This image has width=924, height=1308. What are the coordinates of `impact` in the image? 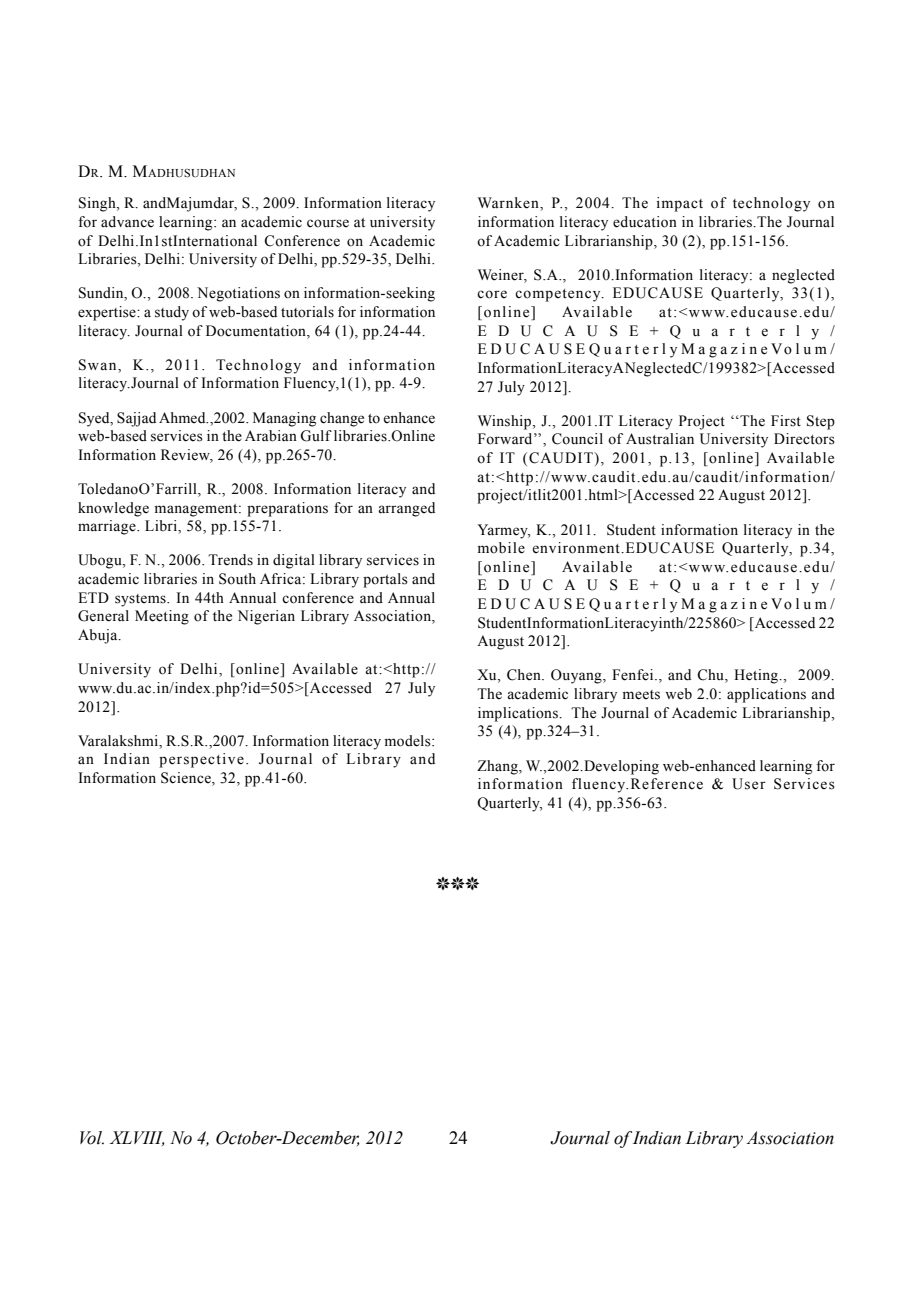 It's located at (680, 204).
